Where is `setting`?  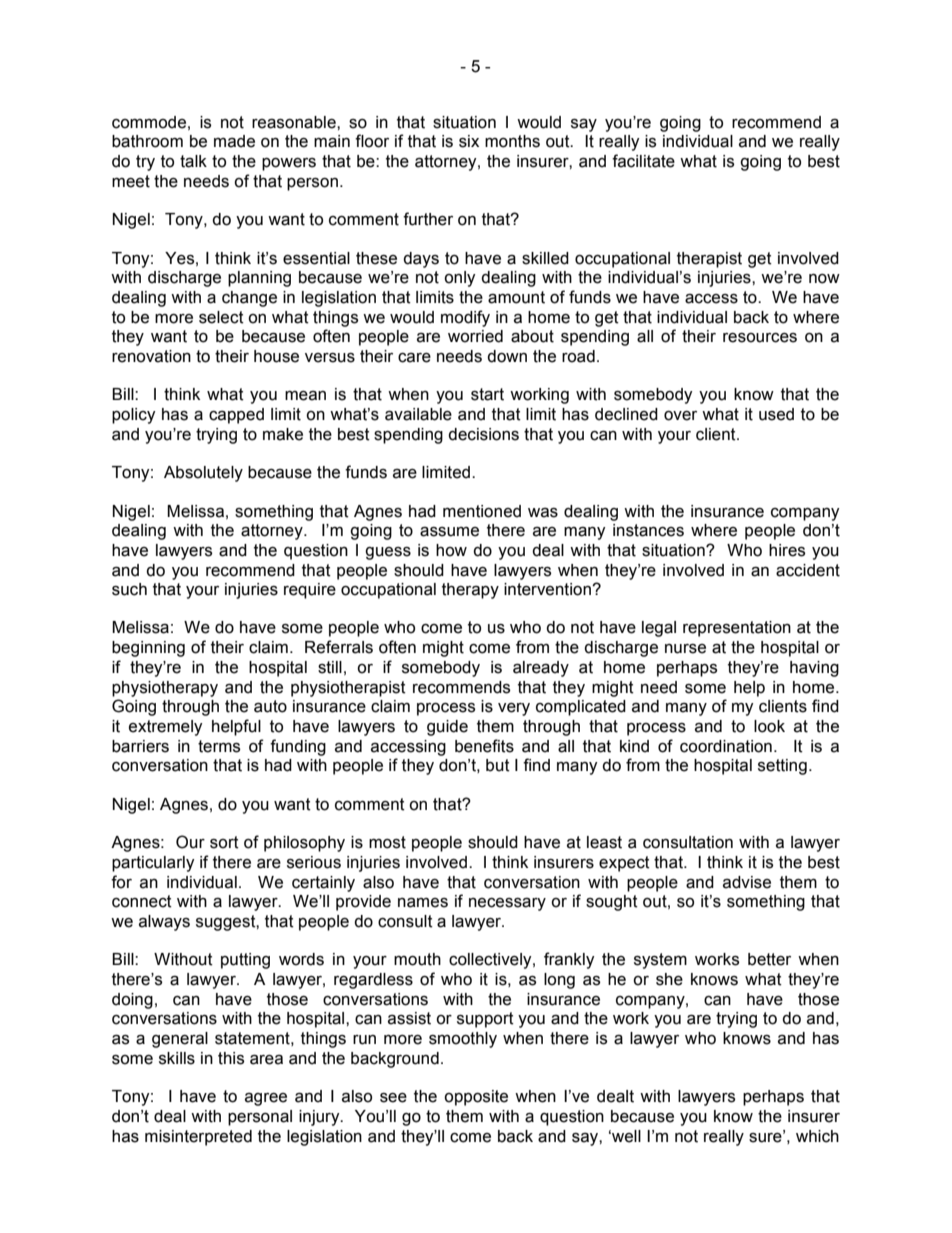
setting is located at coordinates (782, 767).
